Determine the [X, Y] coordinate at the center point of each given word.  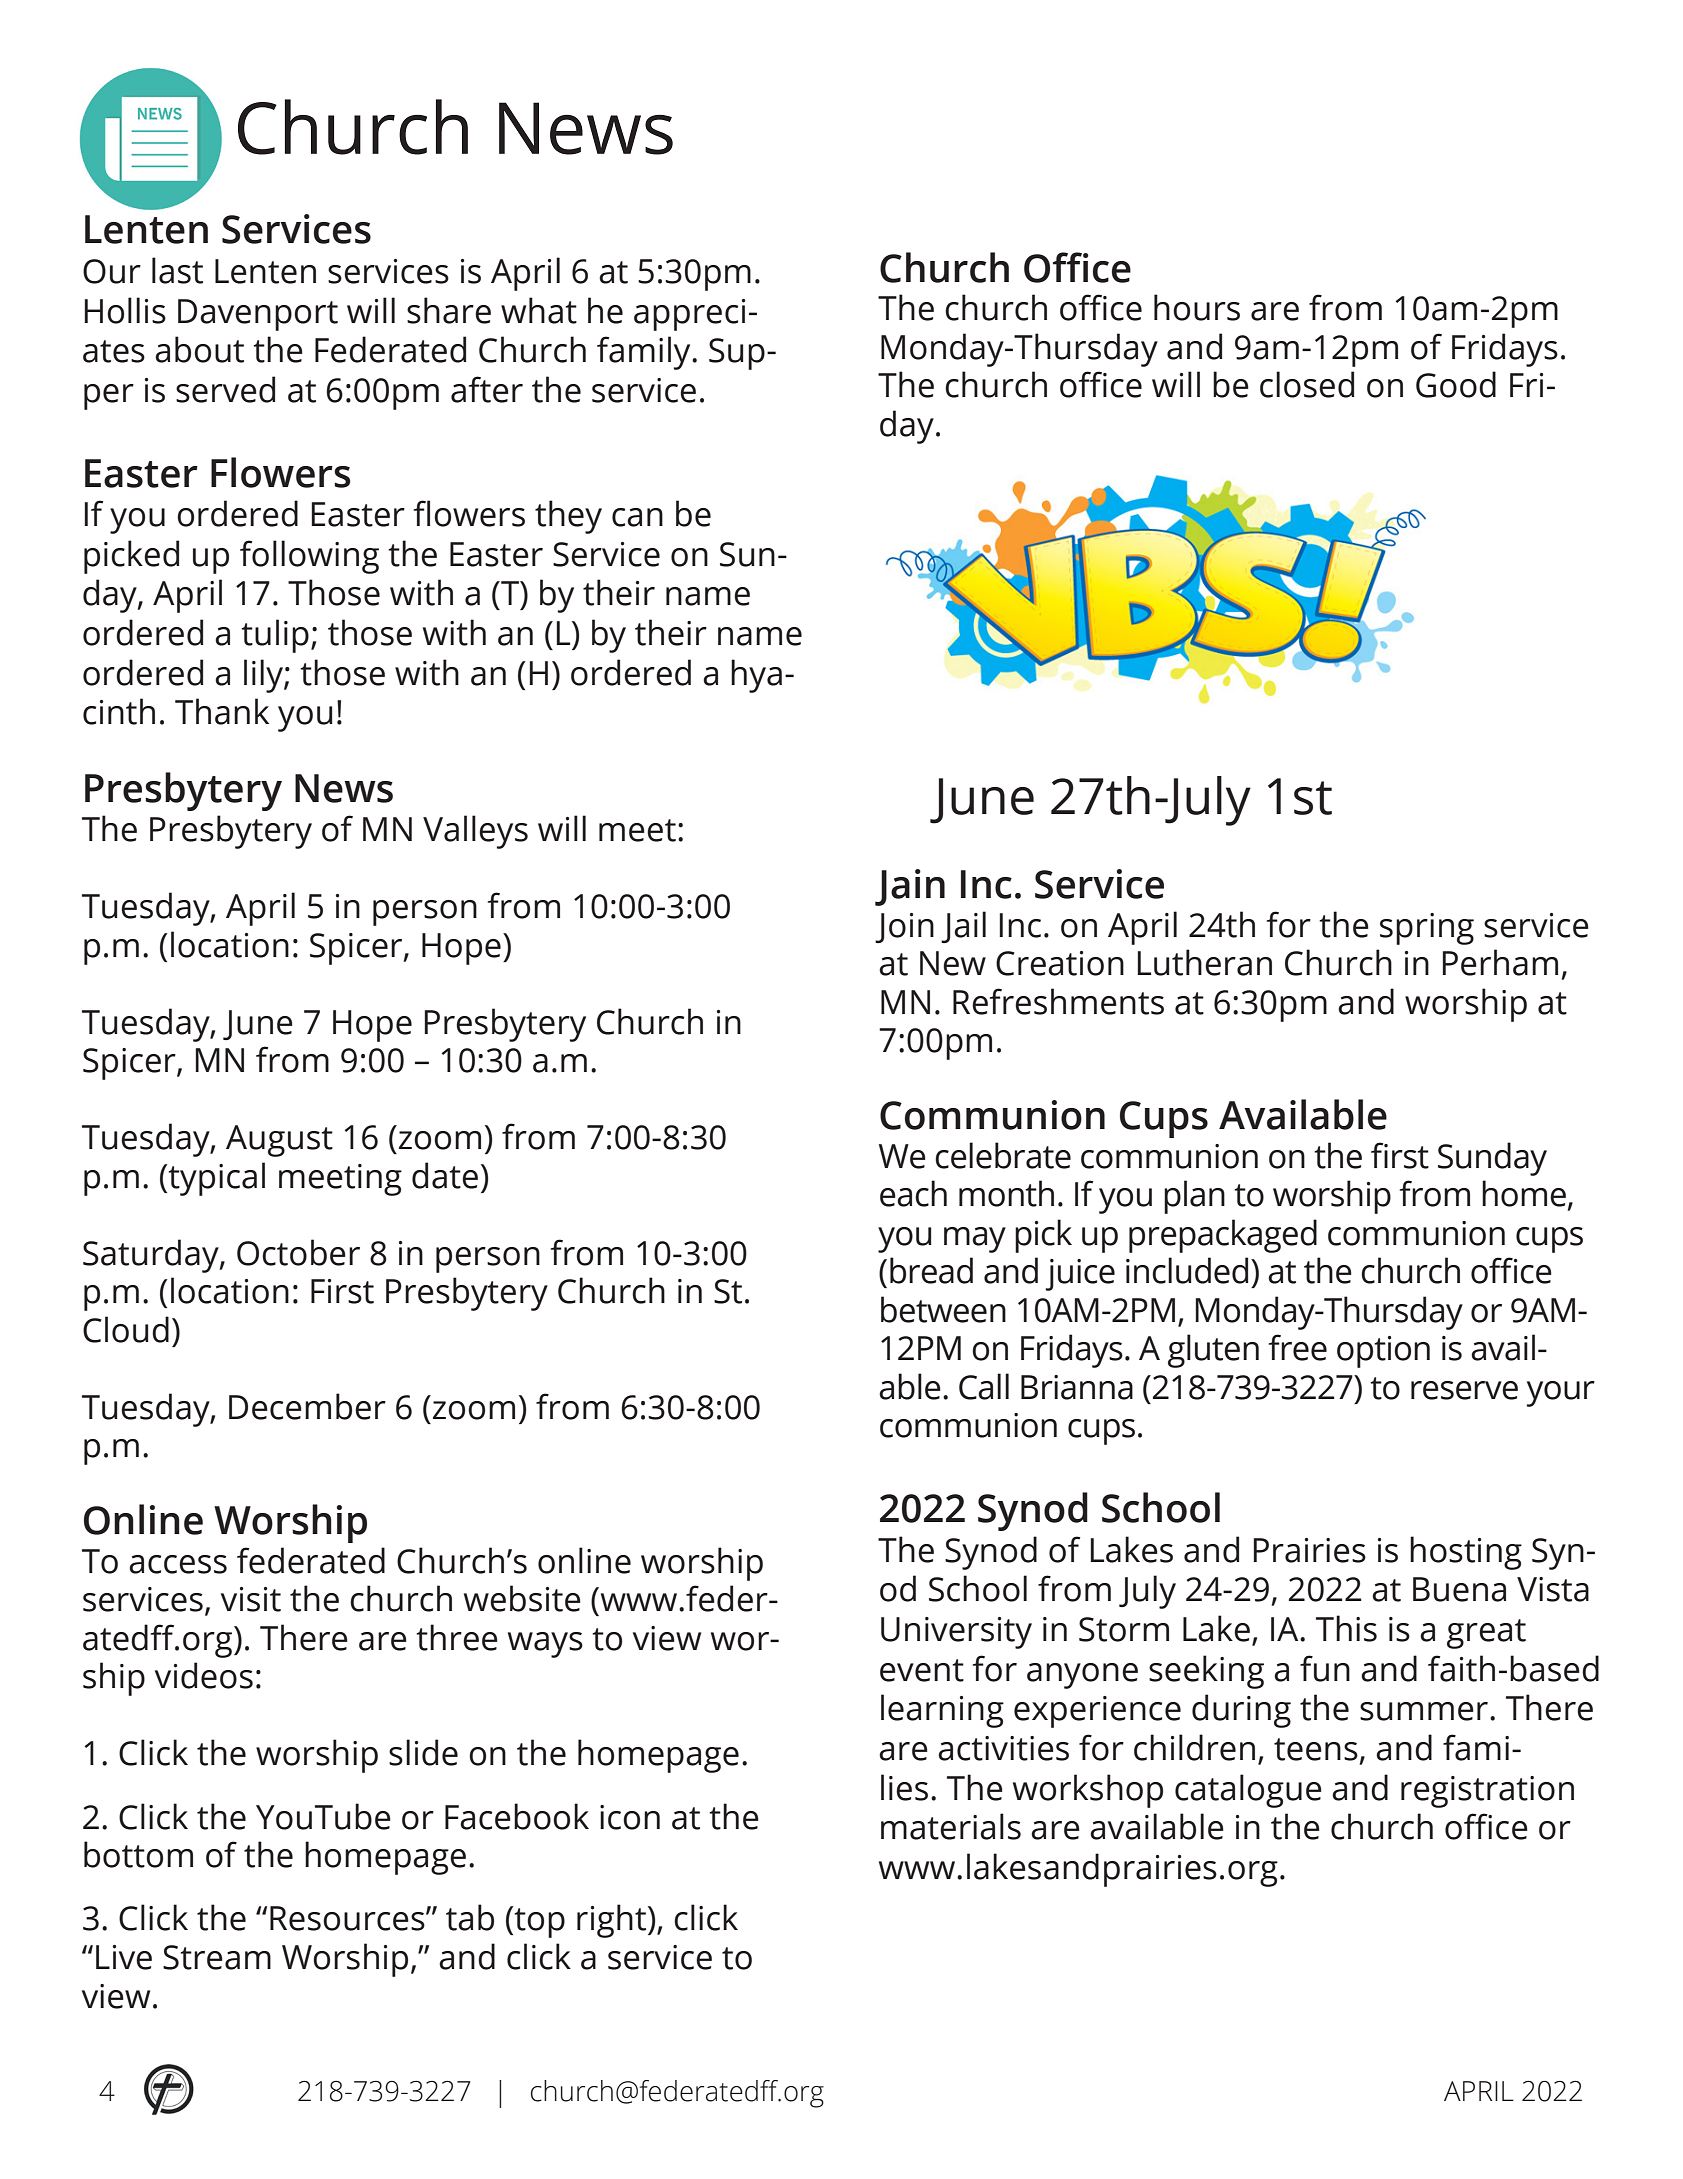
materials [951, 1826]
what [539, 310]
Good [1456, 384]
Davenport [258, 315]
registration [1487, 1792]
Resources [348, 1918]
